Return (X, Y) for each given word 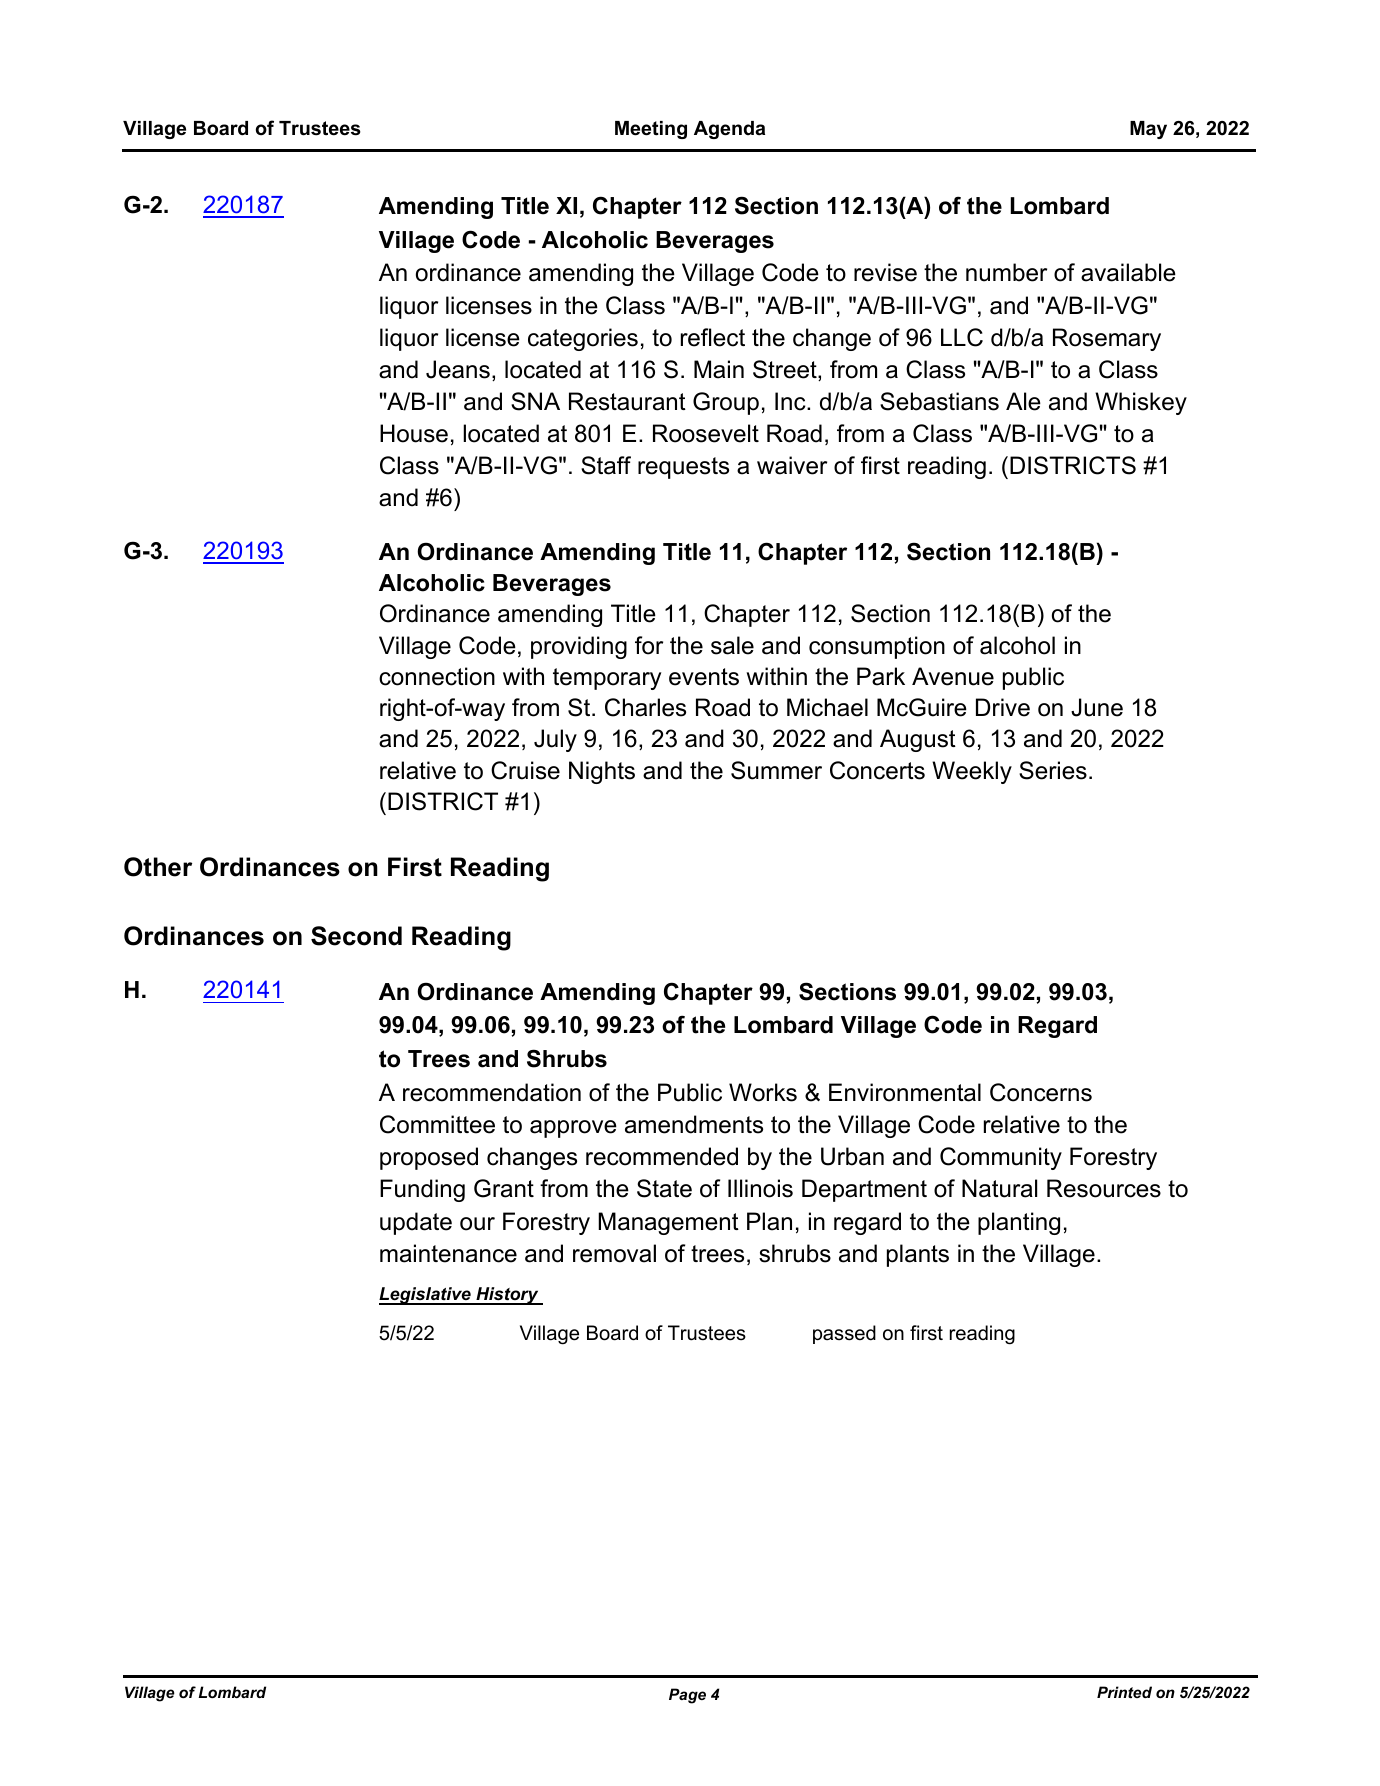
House (414, 433)
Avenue (953, 676)
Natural (999, 1188)
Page (687, 1696)
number (1006, 272)
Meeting (651, 130)
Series (1053, 770)
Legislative (426, 1296)
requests (683, 468)
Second (356, 936)
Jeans (458, 369)
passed (844, 1334)
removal (614, 1253)
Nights (602, 772)
